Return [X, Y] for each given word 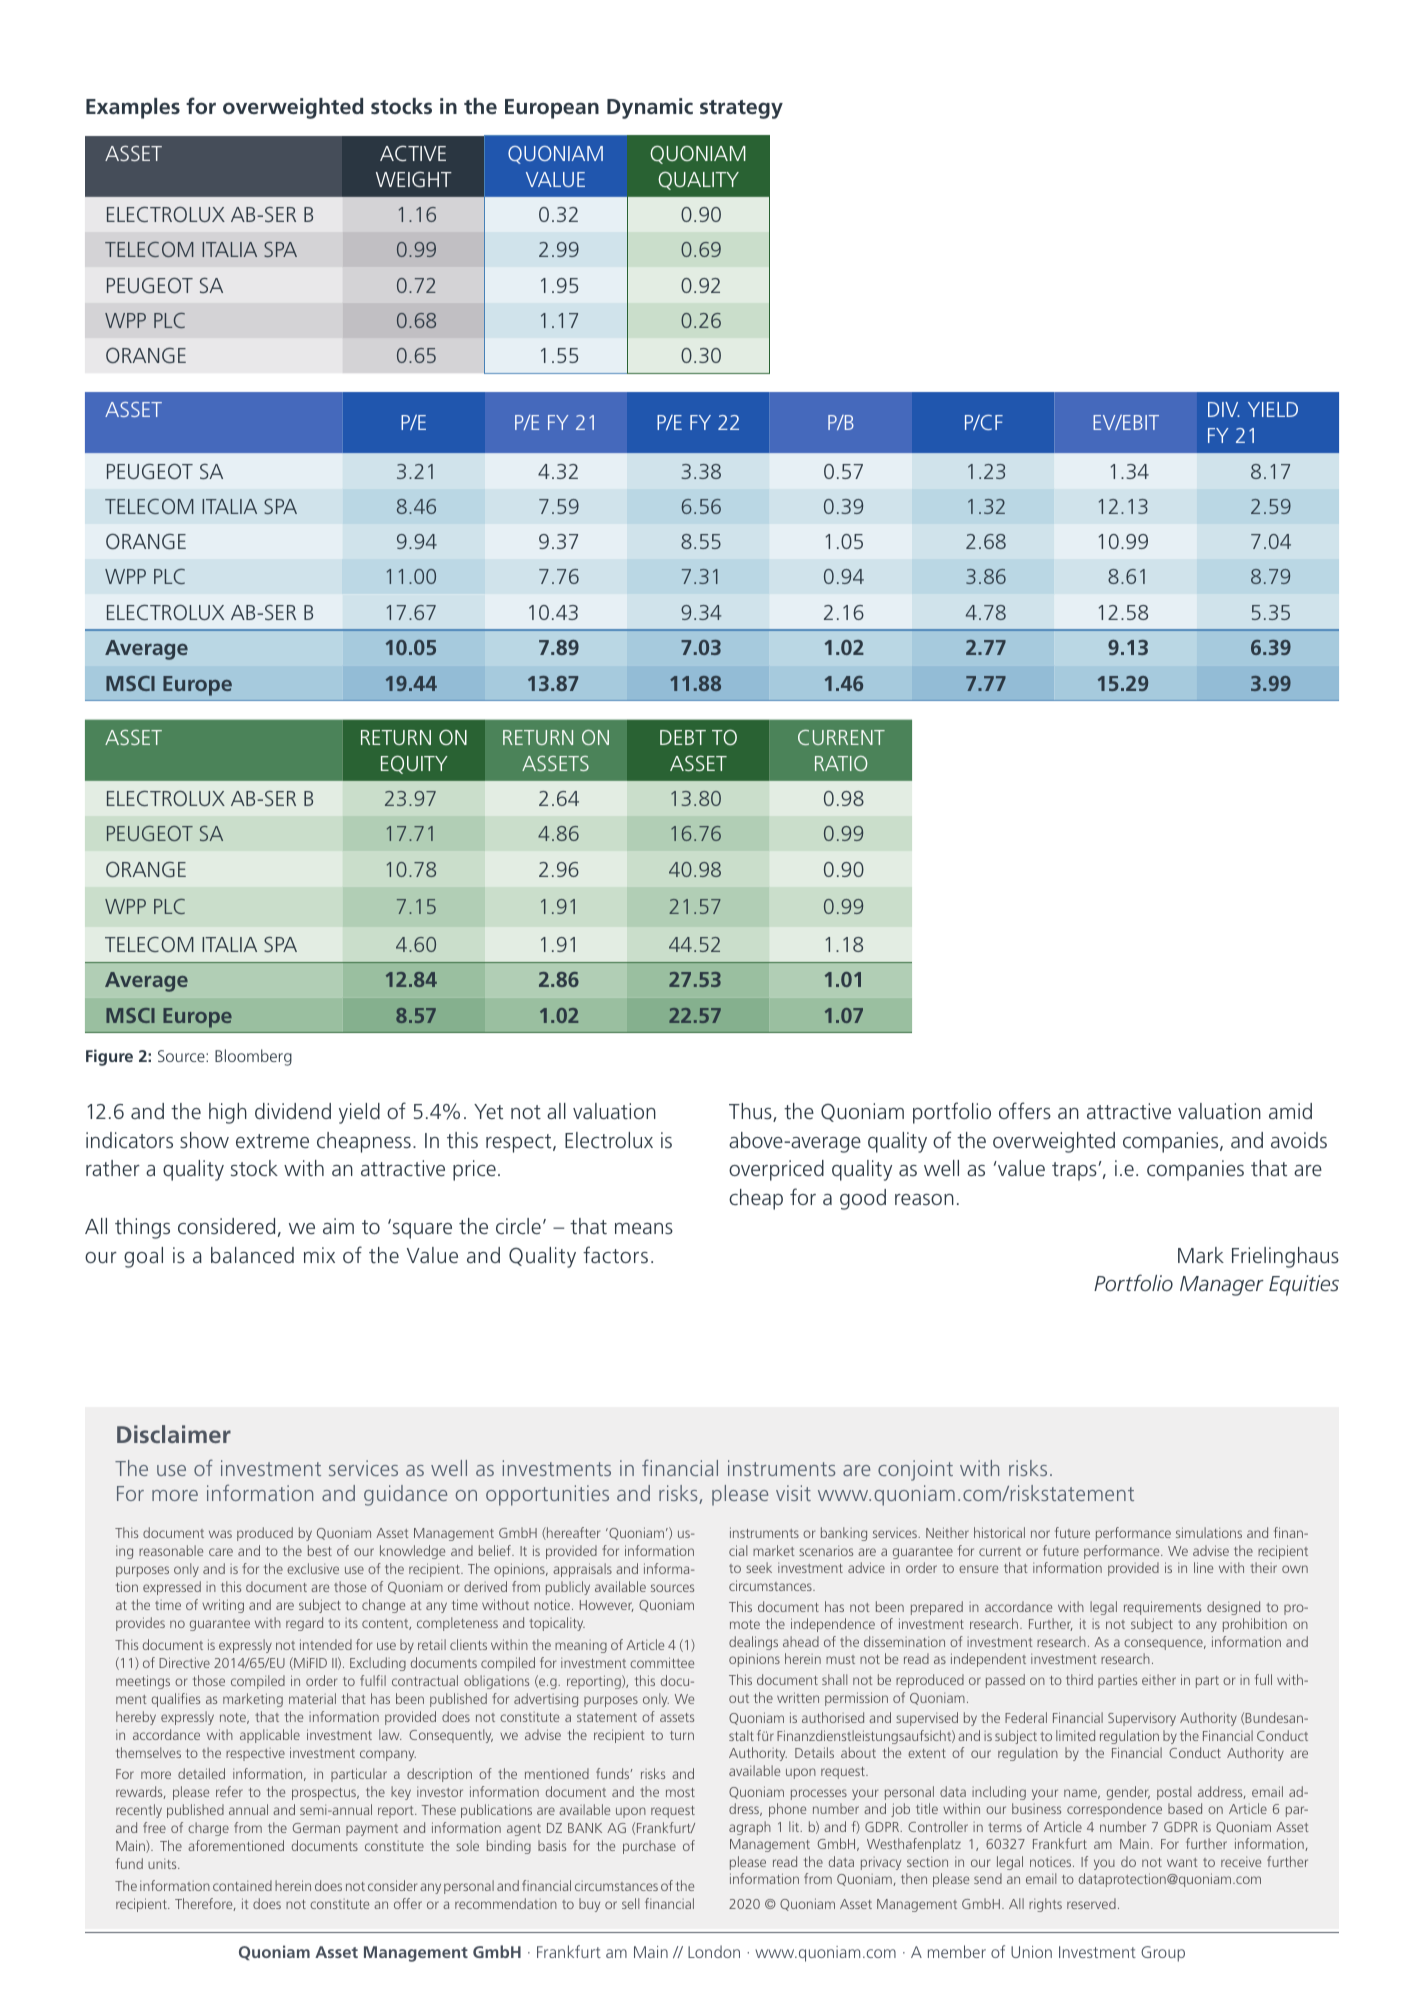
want [1182, 1862]
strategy [741, 109]
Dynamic [650, 108]
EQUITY [414, 764]
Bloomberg [253, 1057]
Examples [133, 108]
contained [242, 1885]
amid [1290, 1111]
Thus [751, 1112]
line [1203, 1567]
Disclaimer [174, 1434]
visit [793, 1493]
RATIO [841, 763]
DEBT [683, 737]
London [714, 1951]
